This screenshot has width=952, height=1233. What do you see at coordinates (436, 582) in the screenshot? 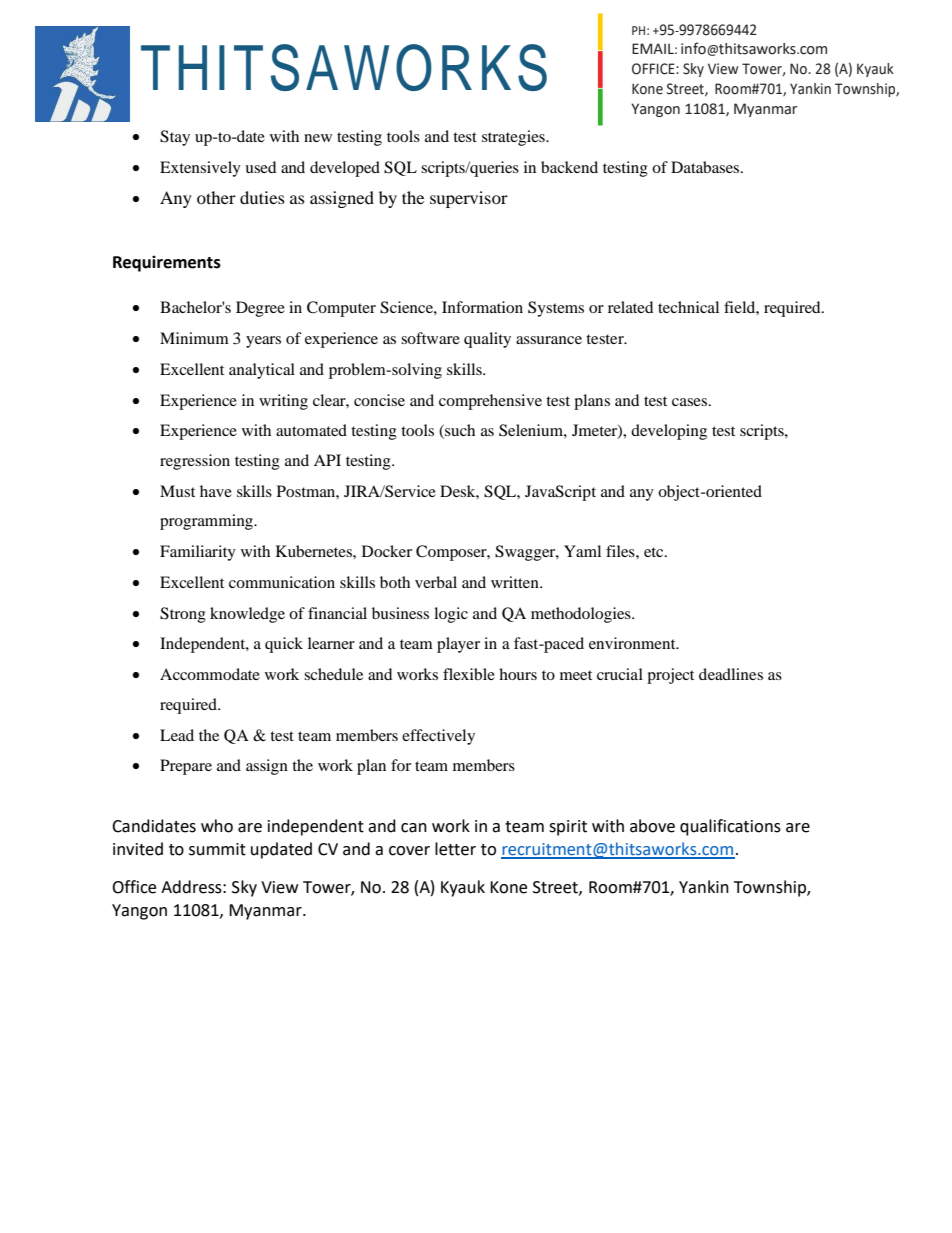
I see `verbal` at bounding box center [436, 582].
